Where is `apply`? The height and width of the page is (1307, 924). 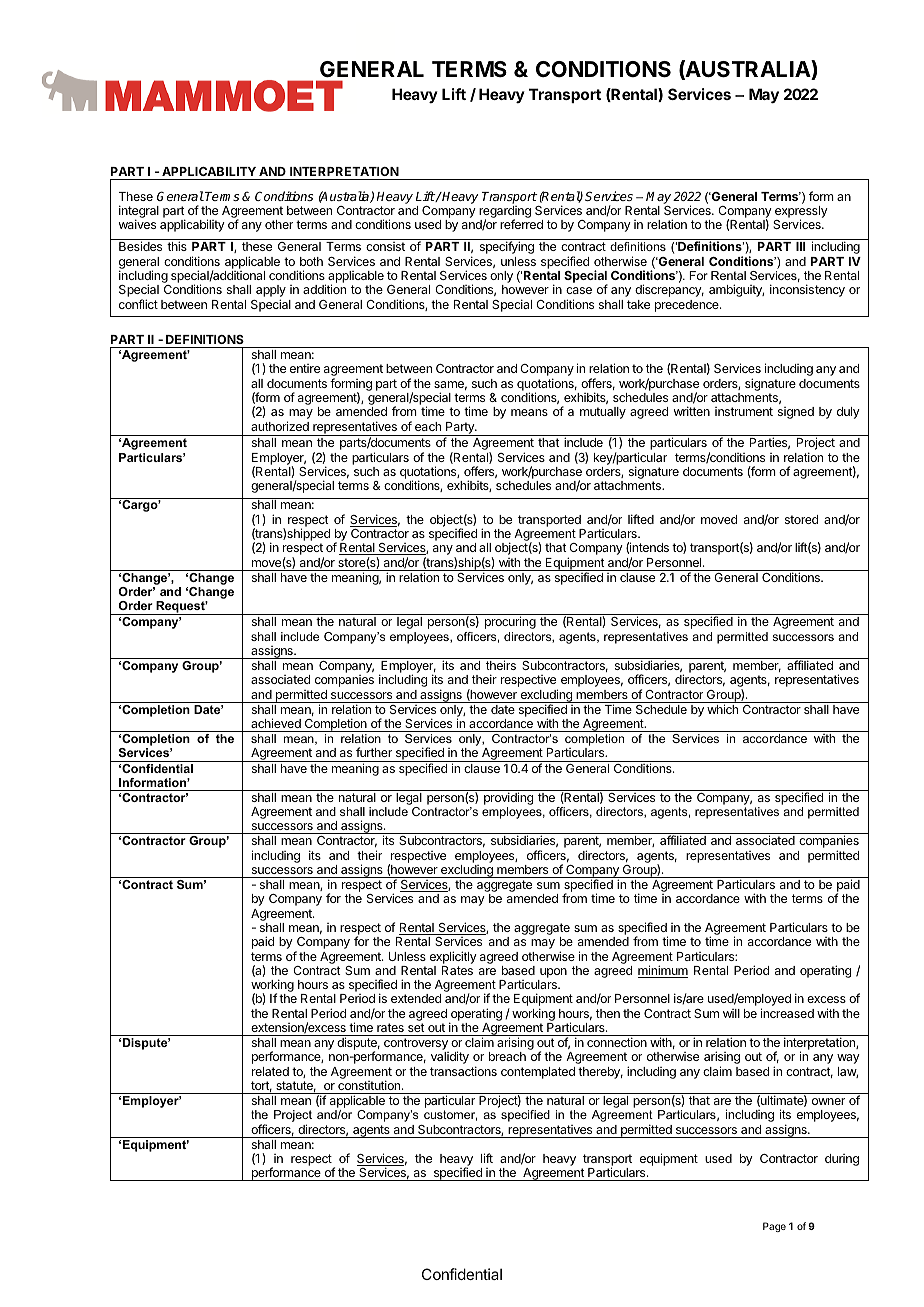
apply is located at coordinates (271, 292).
